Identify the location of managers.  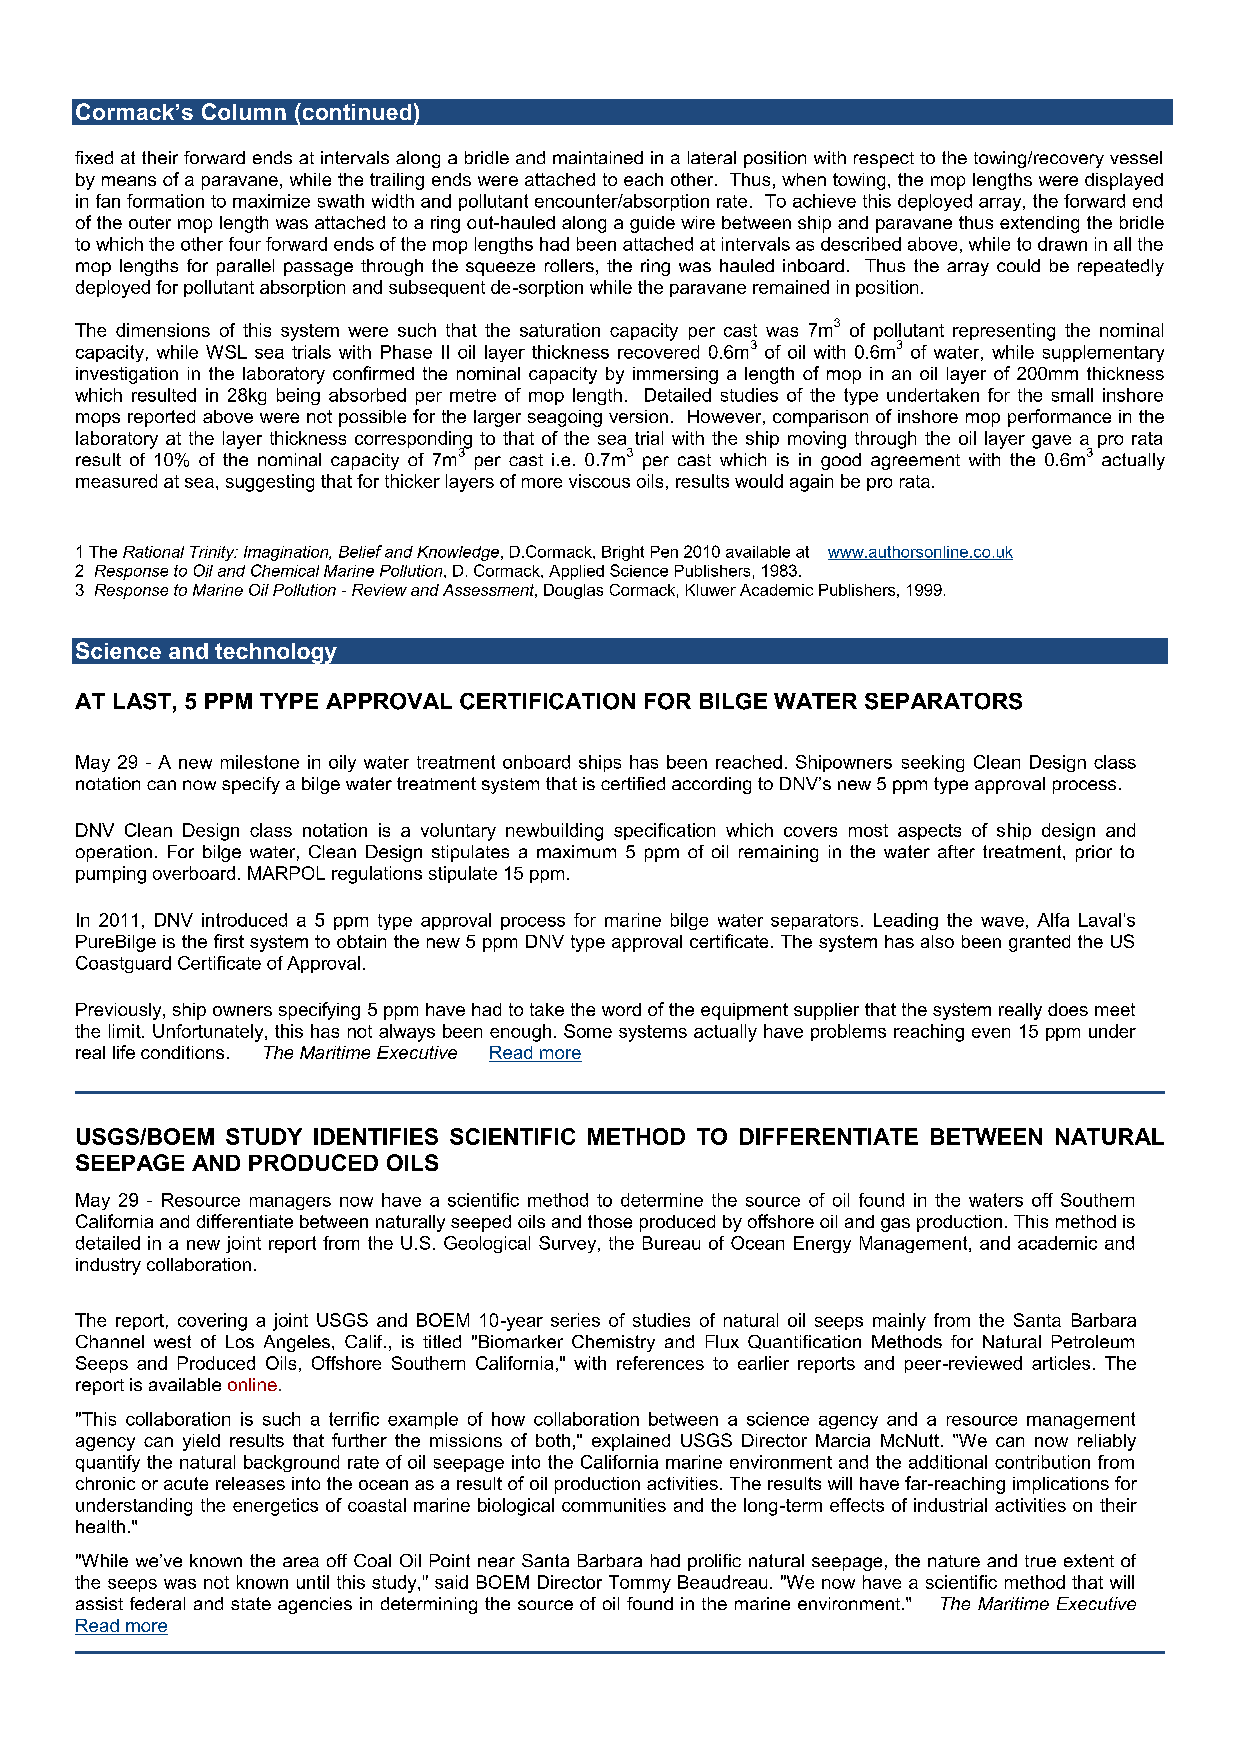
(290, 1203).
